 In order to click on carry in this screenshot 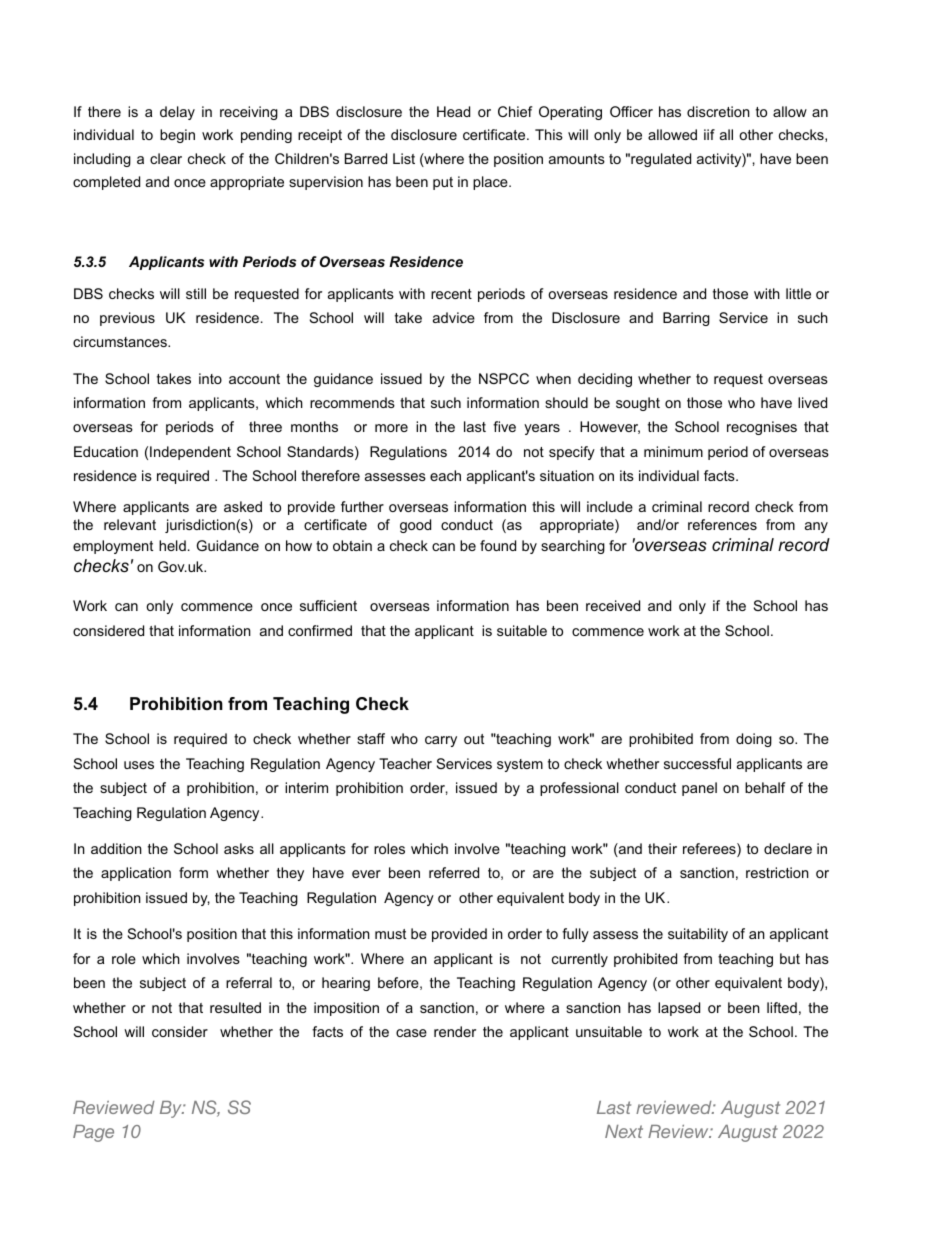, I will do `click(441, 741)`.
